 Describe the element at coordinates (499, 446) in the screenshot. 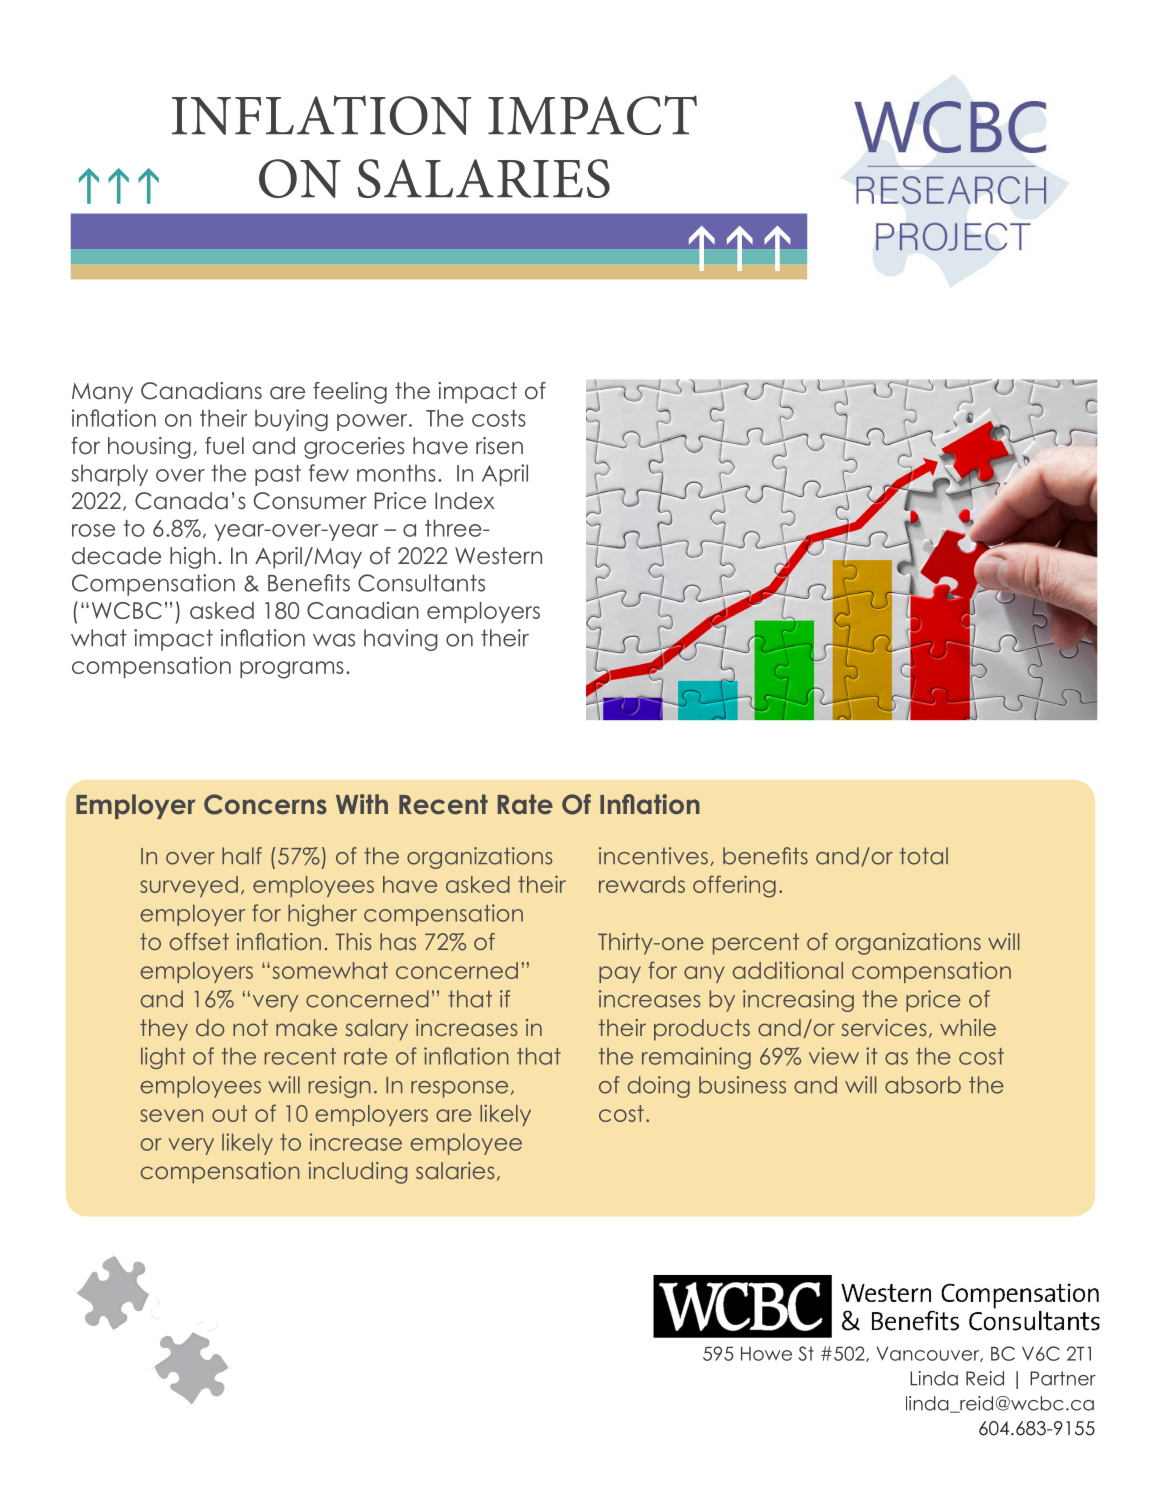

I see `risen` at that location.
